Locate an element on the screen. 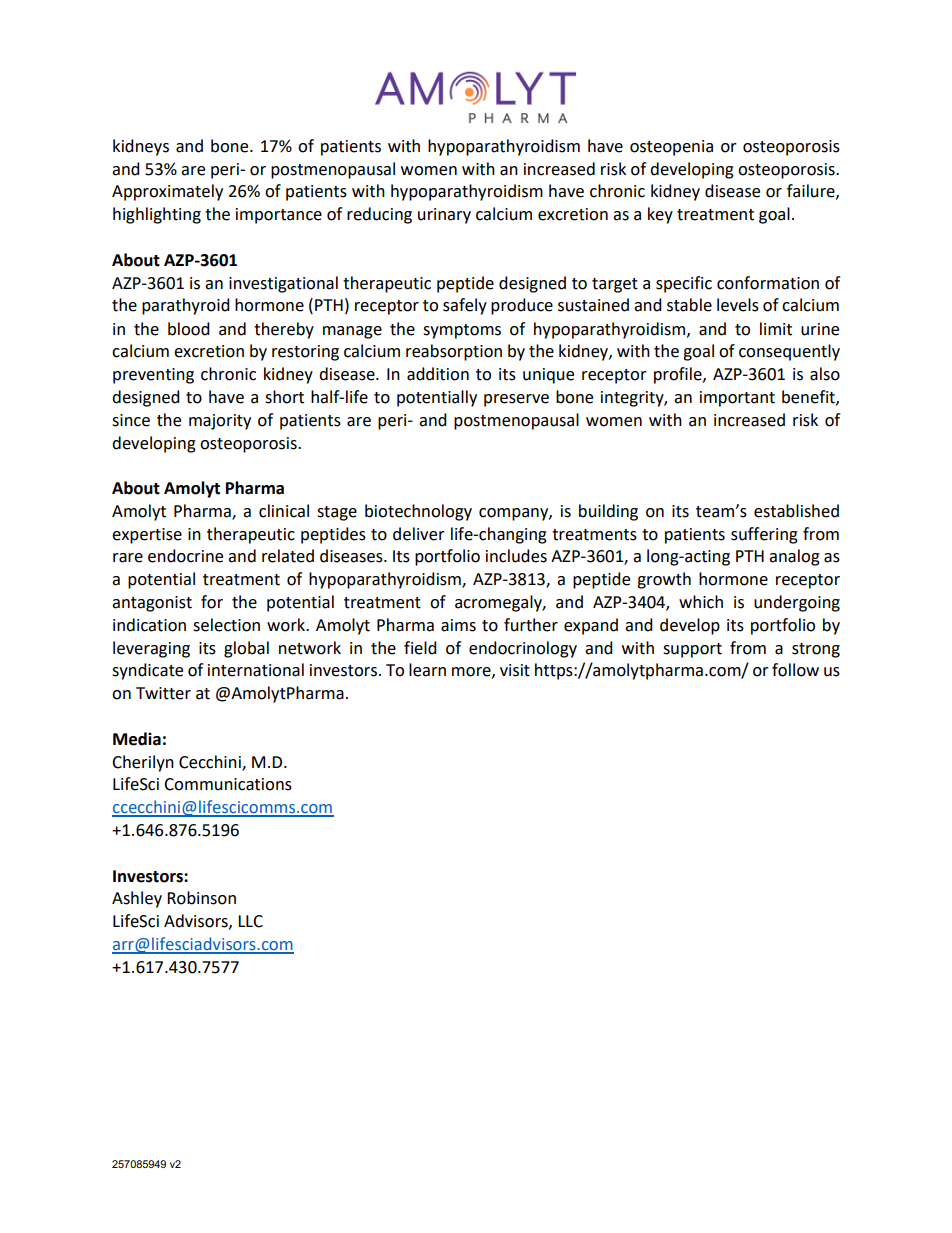  Robinson is located at coordinates (201, 898).
